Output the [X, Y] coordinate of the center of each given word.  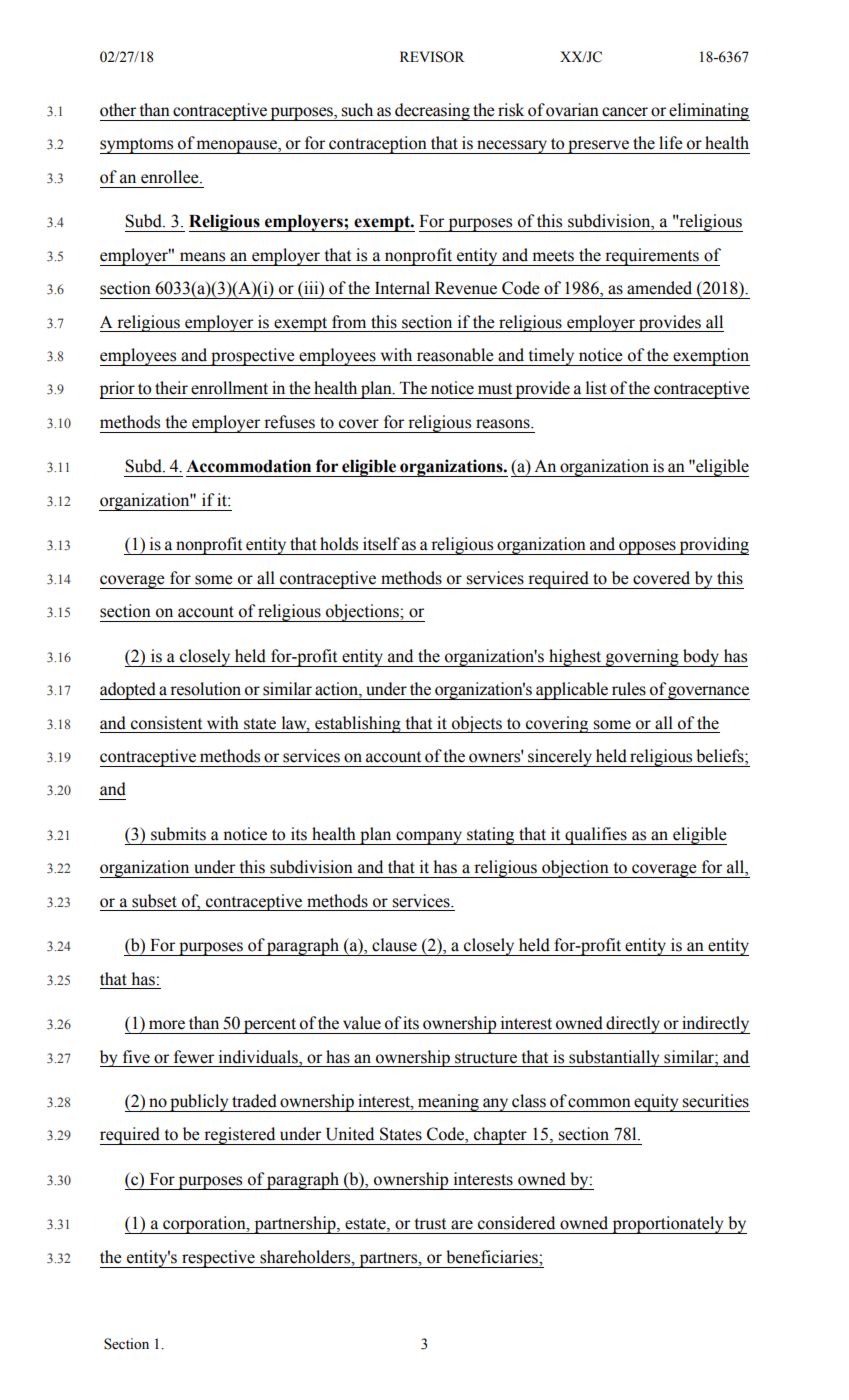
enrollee [171, 177]
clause [394, 945]
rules [629, 689]
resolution [205, 689]
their [171, 388]
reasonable [455, 355]
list [596, 388]
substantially [614, 1058]
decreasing [432, 112]
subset [154, 901]
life [671, 143]
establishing [358, 724]
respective [218, 1259]
